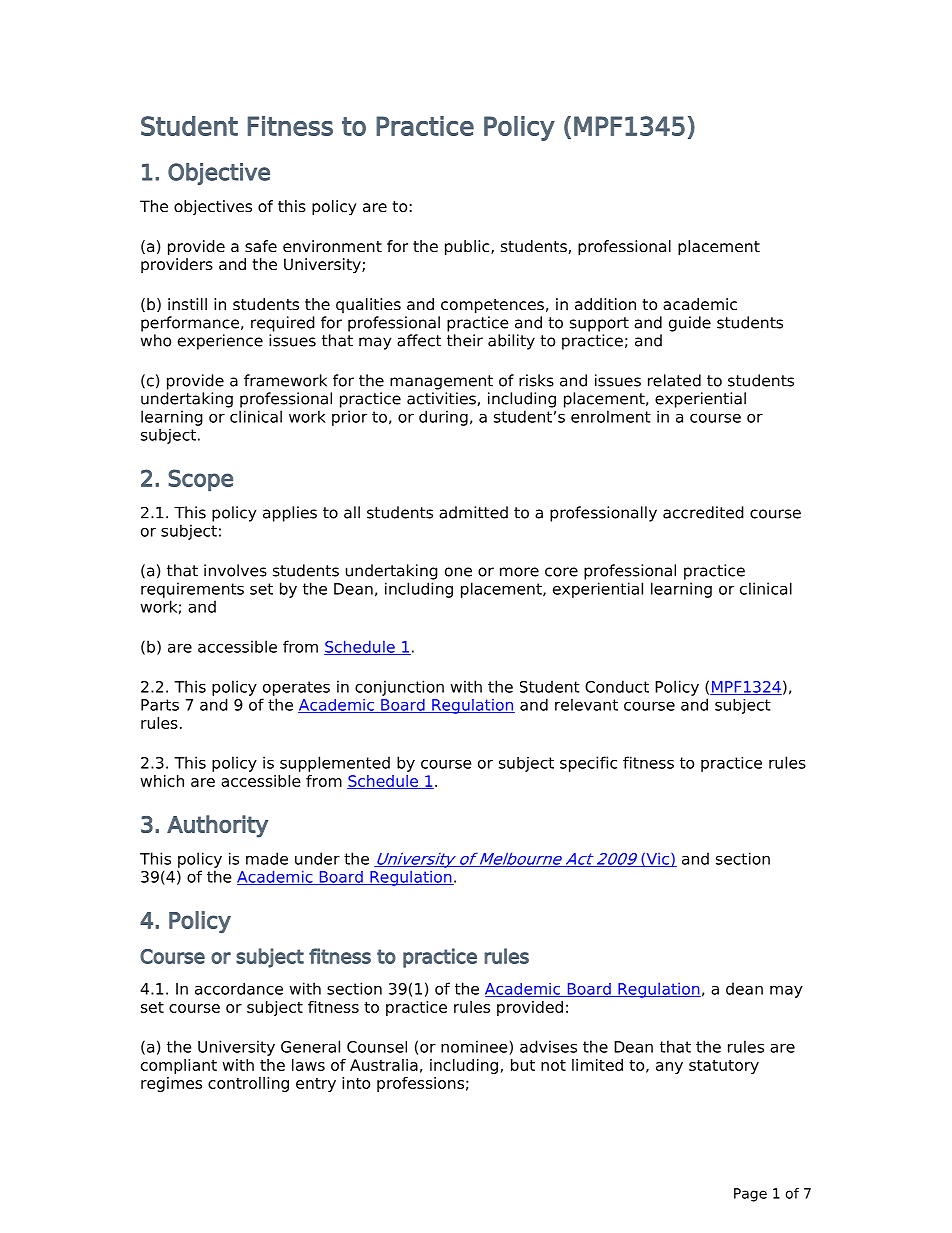  What do you see at coordinates (261, 246) in the screenshot?
I see `safe` at bounding box center [261, 246].
